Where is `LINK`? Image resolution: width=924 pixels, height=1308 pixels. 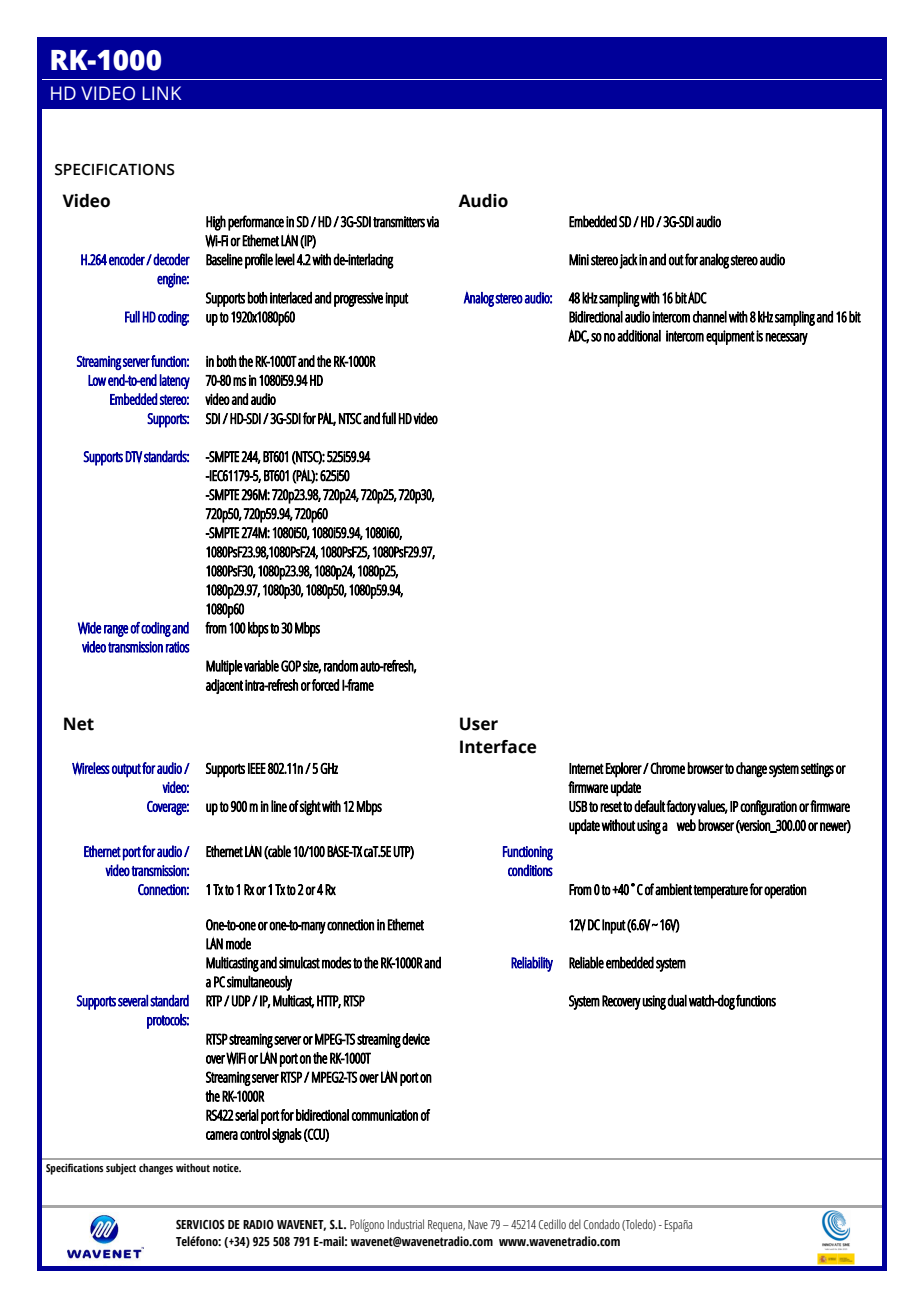 LINK is located at coordinates (161, 93).
